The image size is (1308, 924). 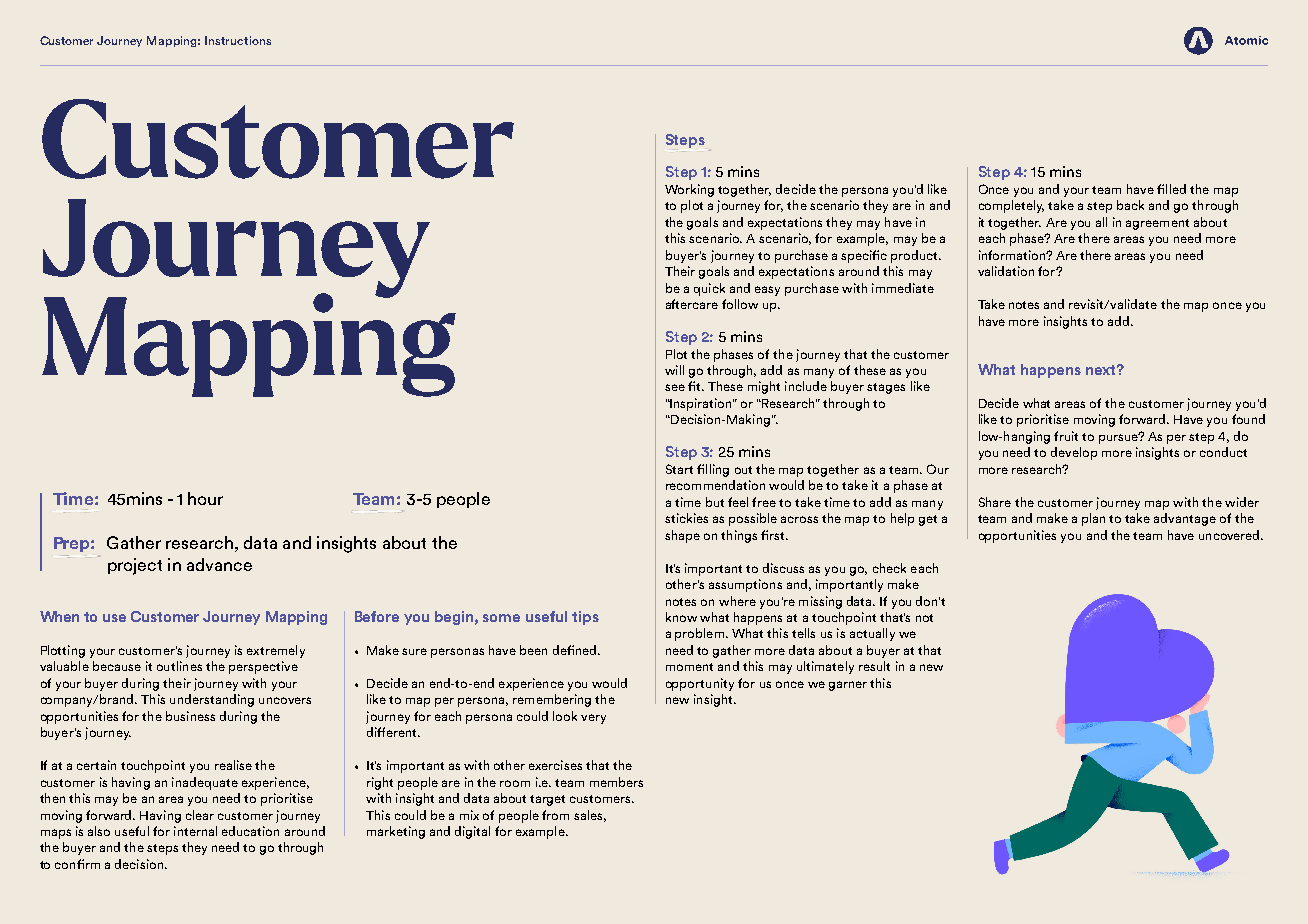 I want to click on Start, so click(x=679, y=469).
